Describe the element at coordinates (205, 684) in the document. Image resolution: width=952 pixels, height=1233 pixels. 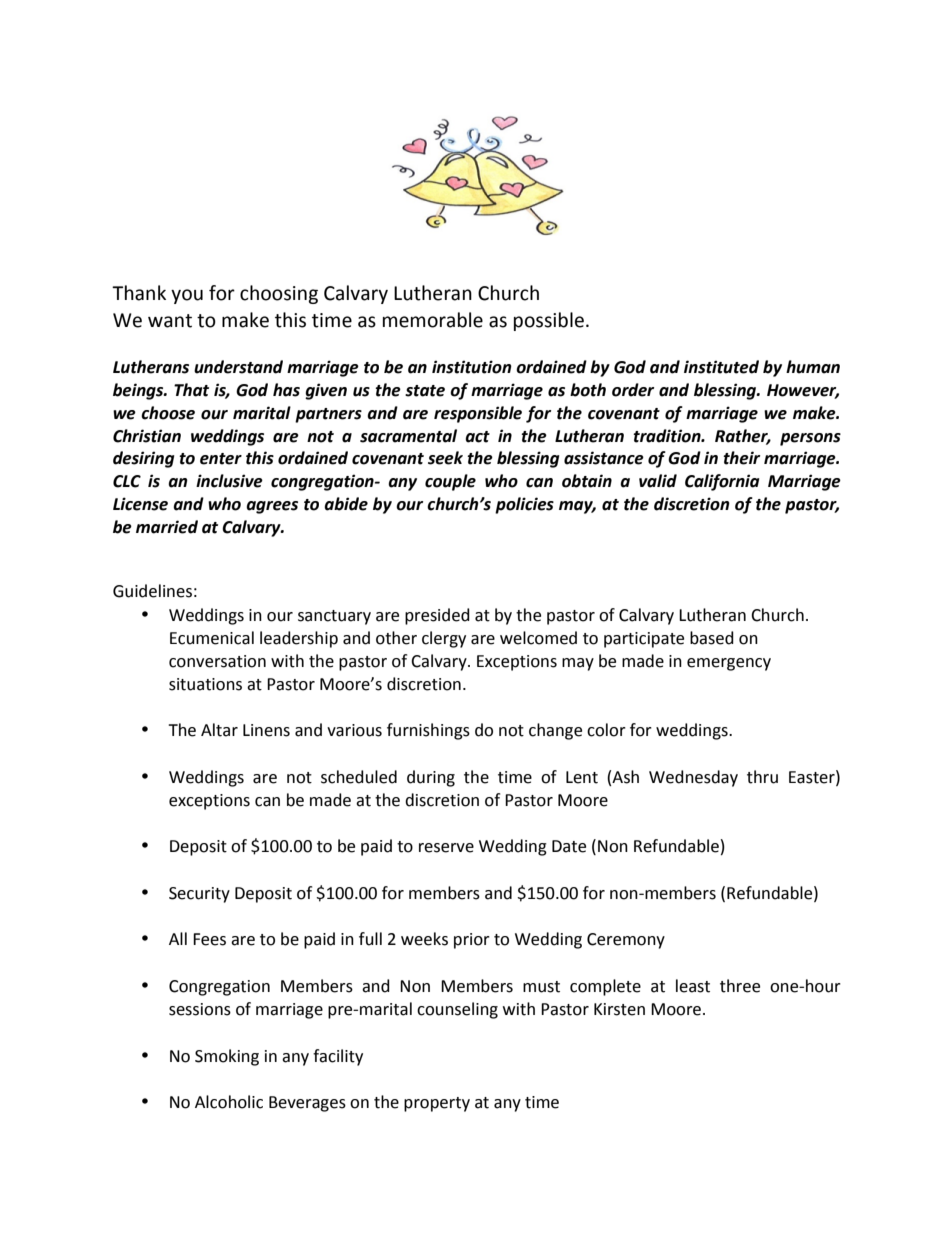
I see `situations` at that location.
